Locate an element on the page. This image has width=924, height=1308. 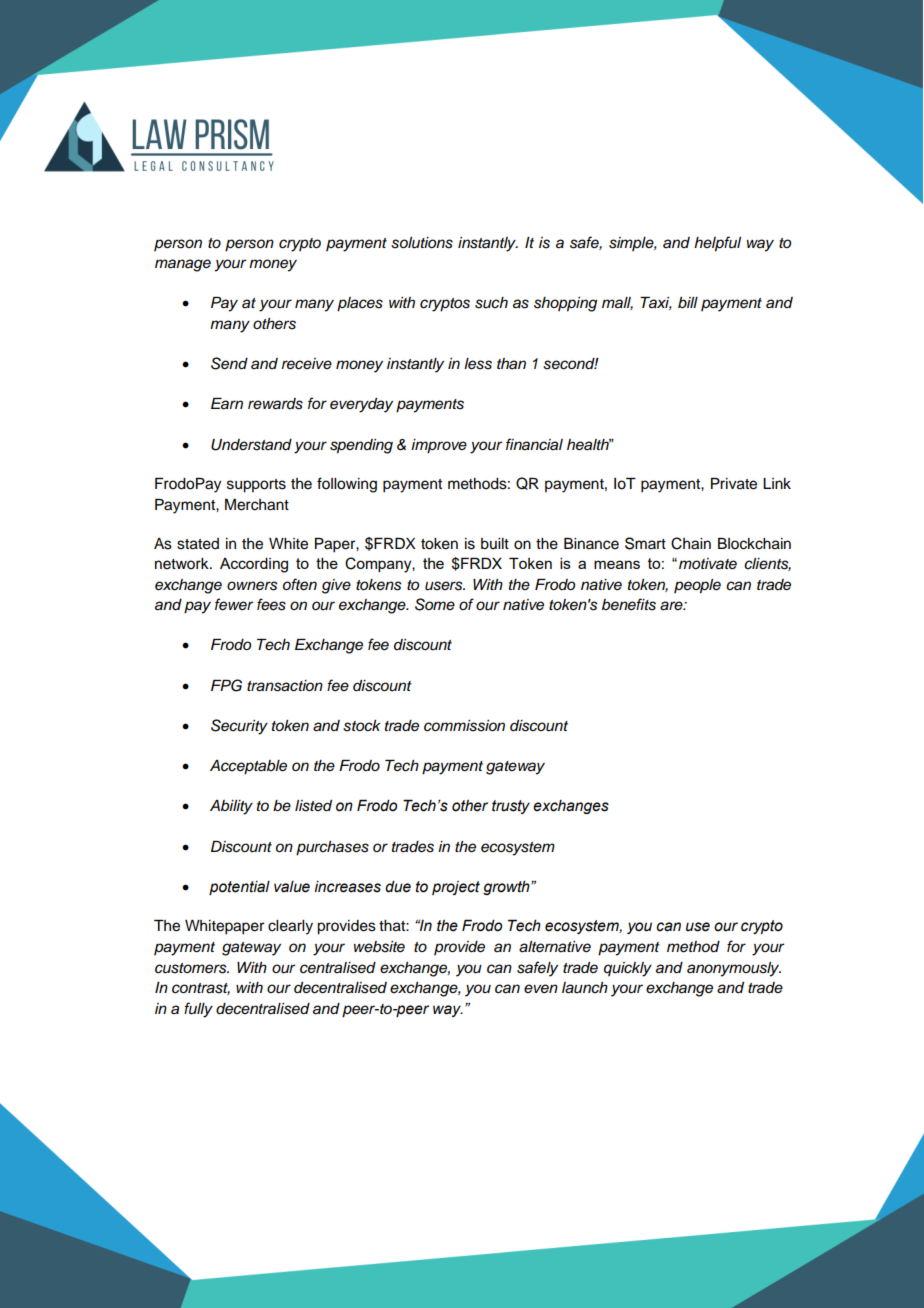
commission is located at coordinates (464, 726).
